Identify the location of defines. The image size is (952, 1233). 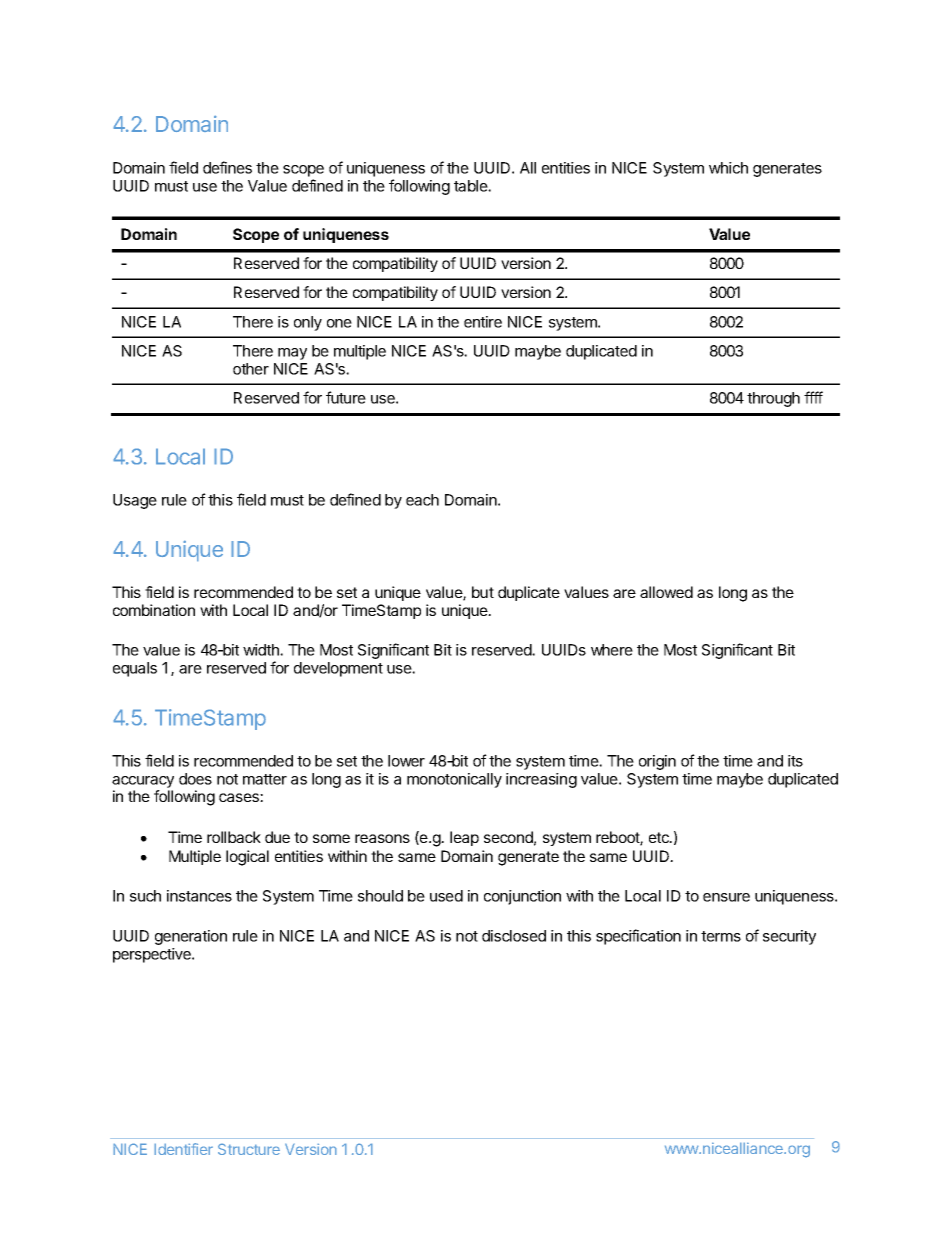
(227, 167).
